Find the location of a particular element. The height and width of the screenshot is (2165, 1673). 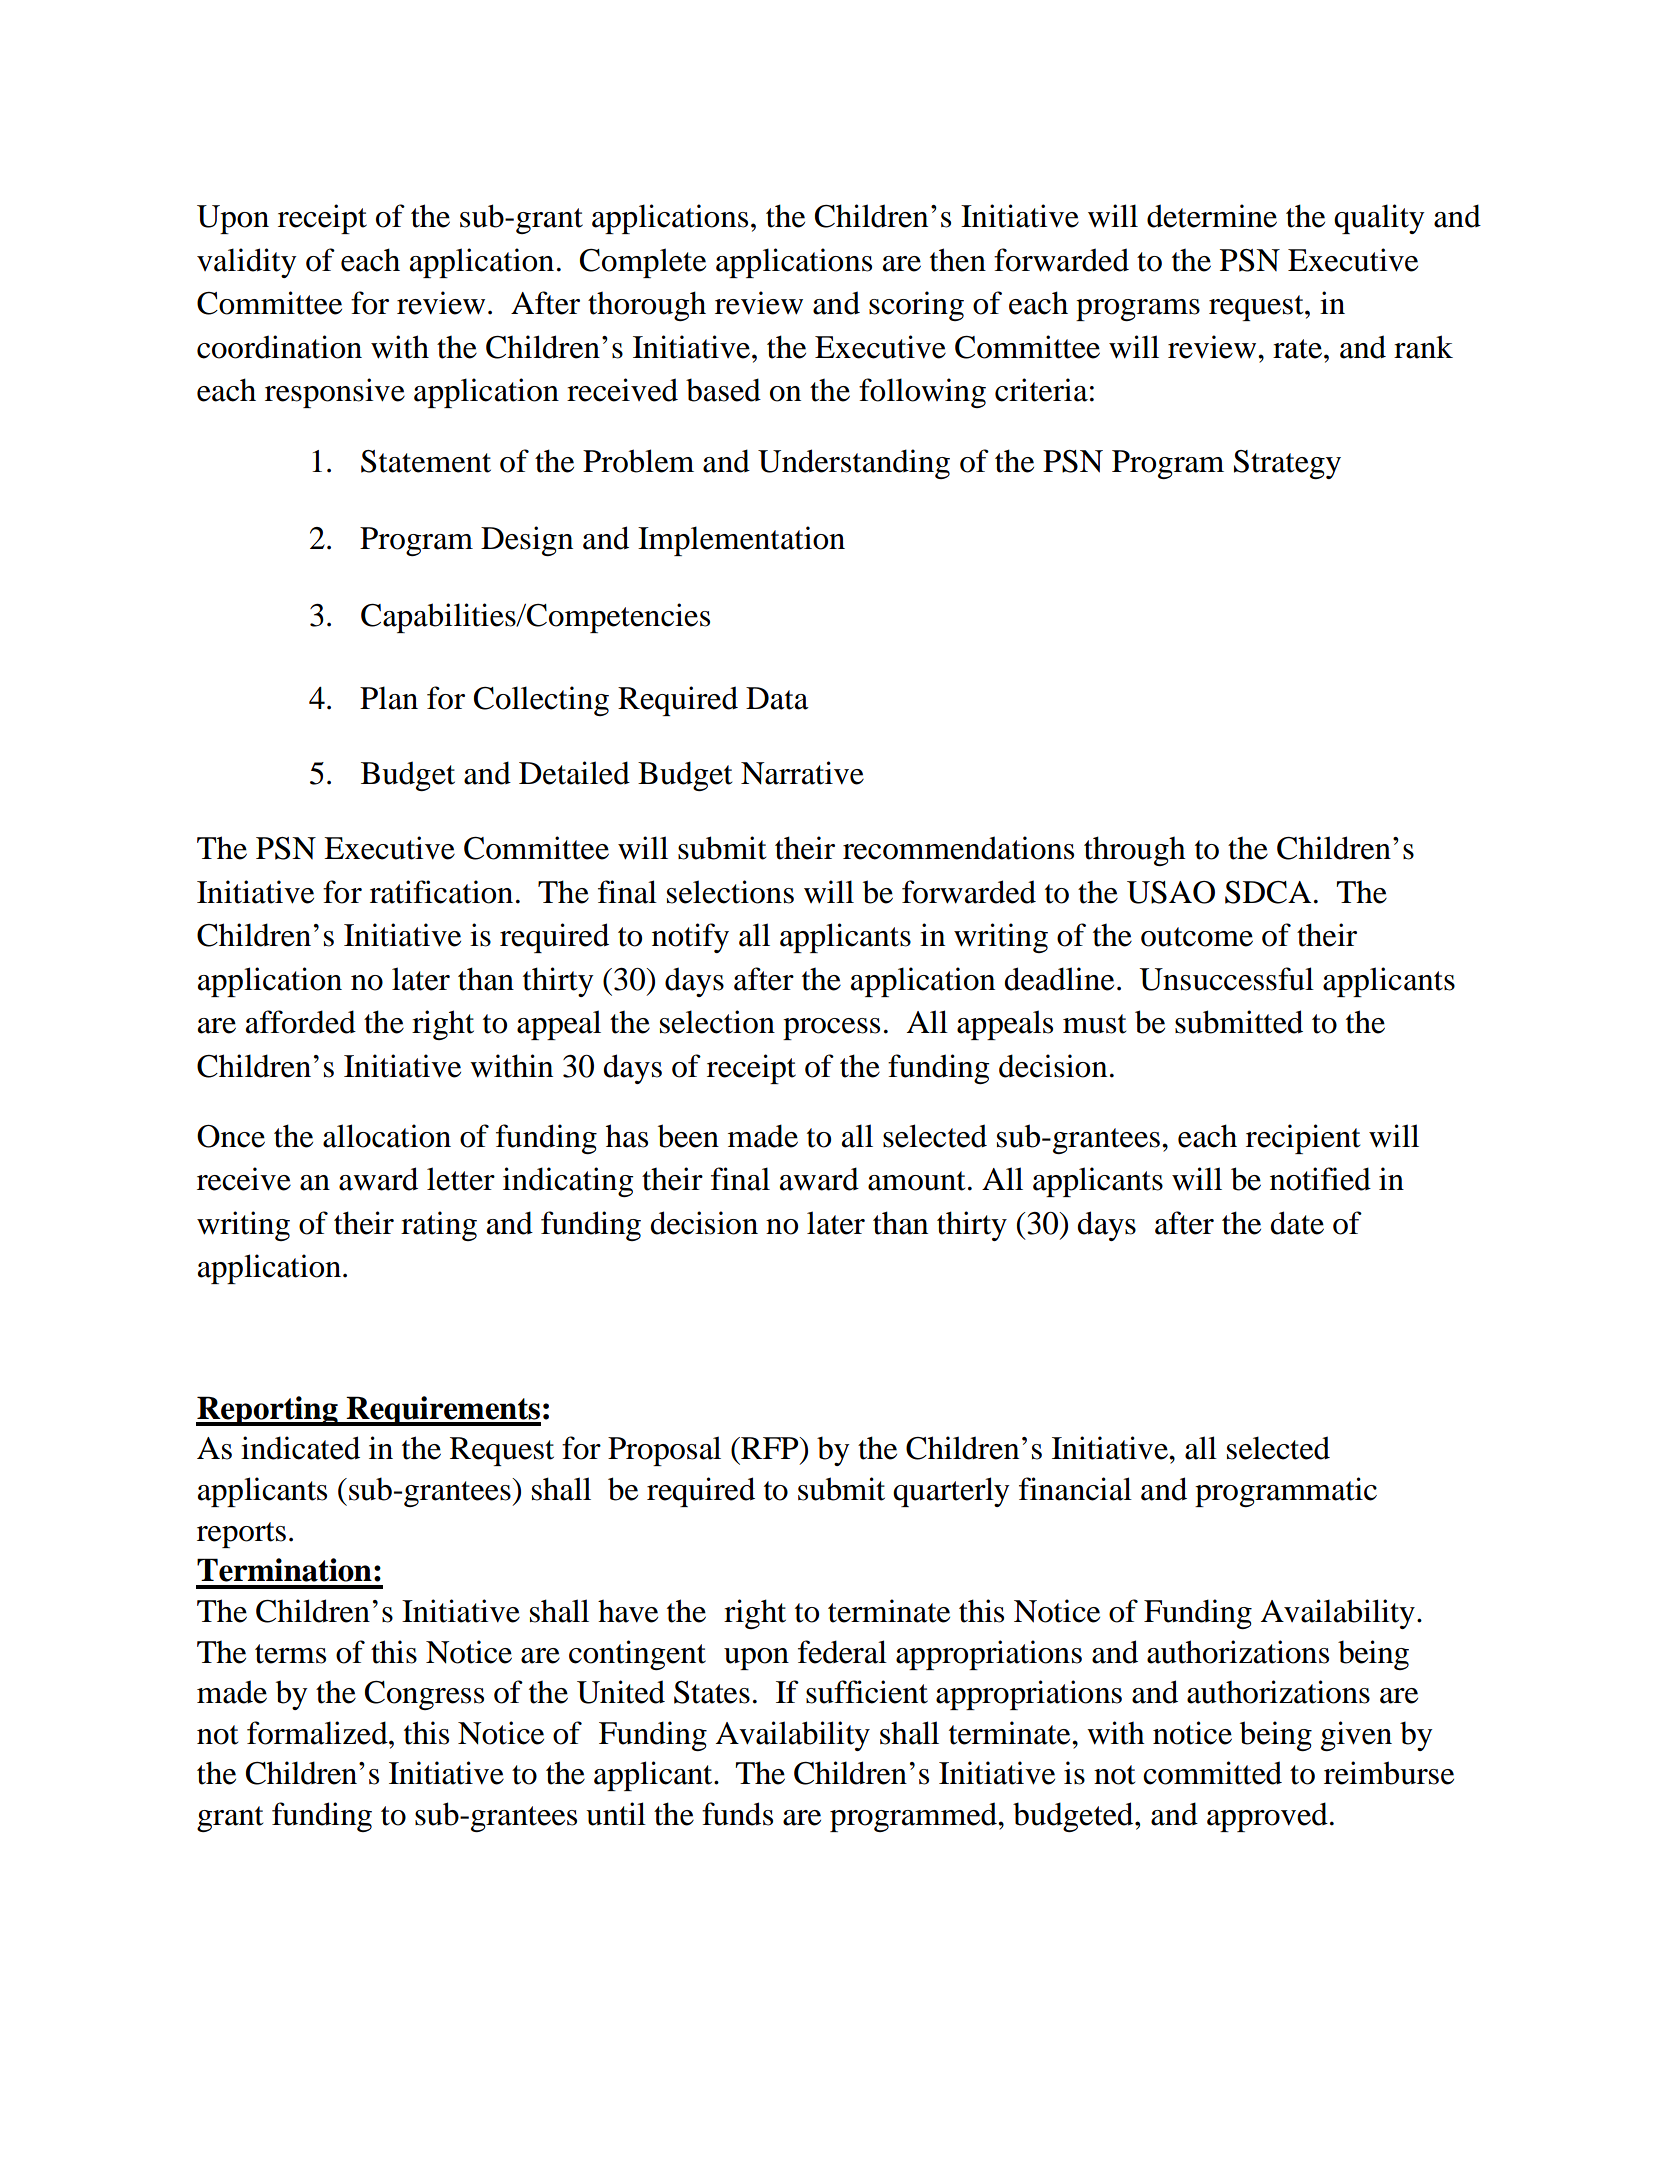

Narrative is located at coordinates (802, 773).
